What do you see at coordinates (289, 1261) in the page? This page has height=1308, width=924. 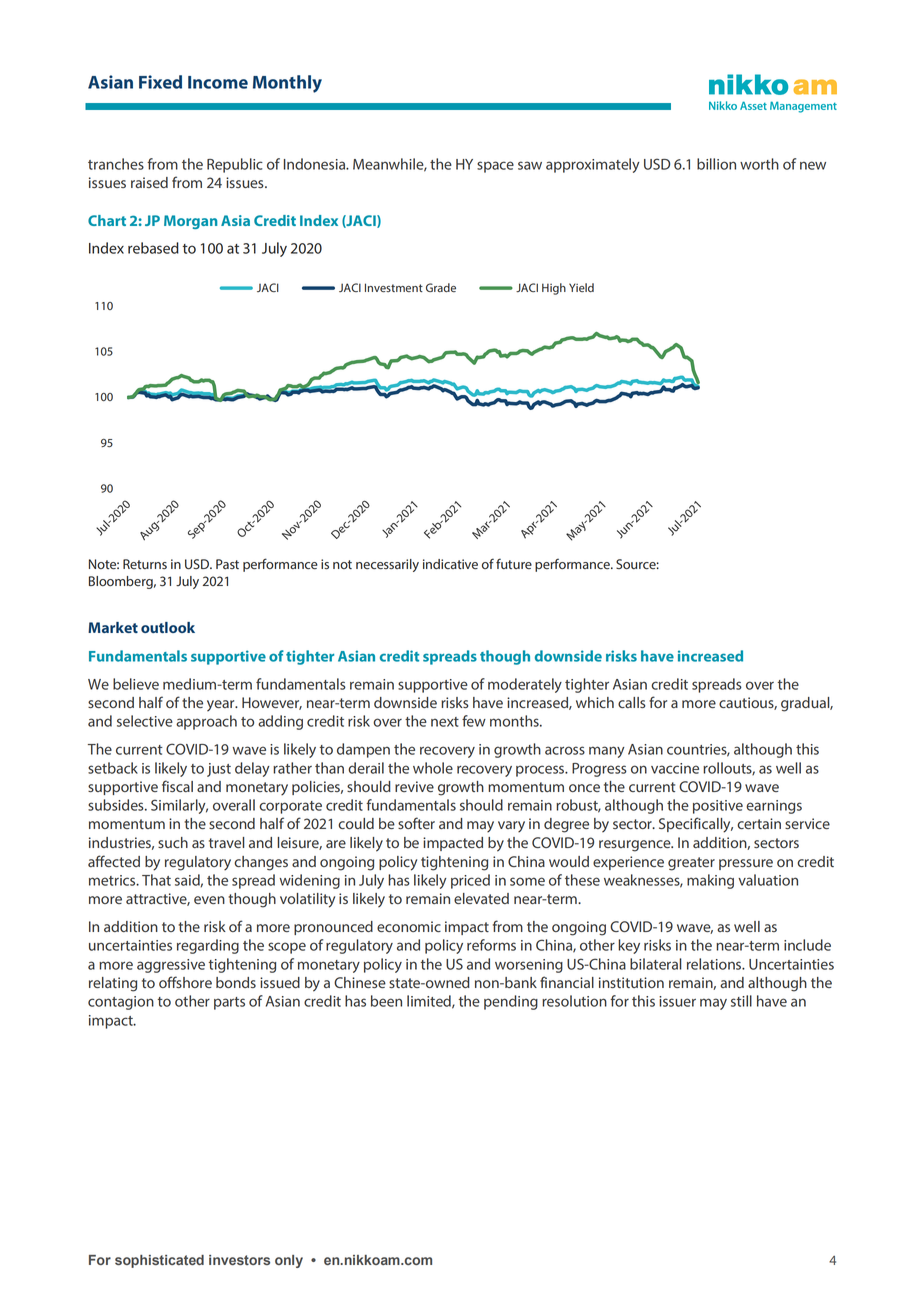 I see `only` at bounding box center [289, 1261].
